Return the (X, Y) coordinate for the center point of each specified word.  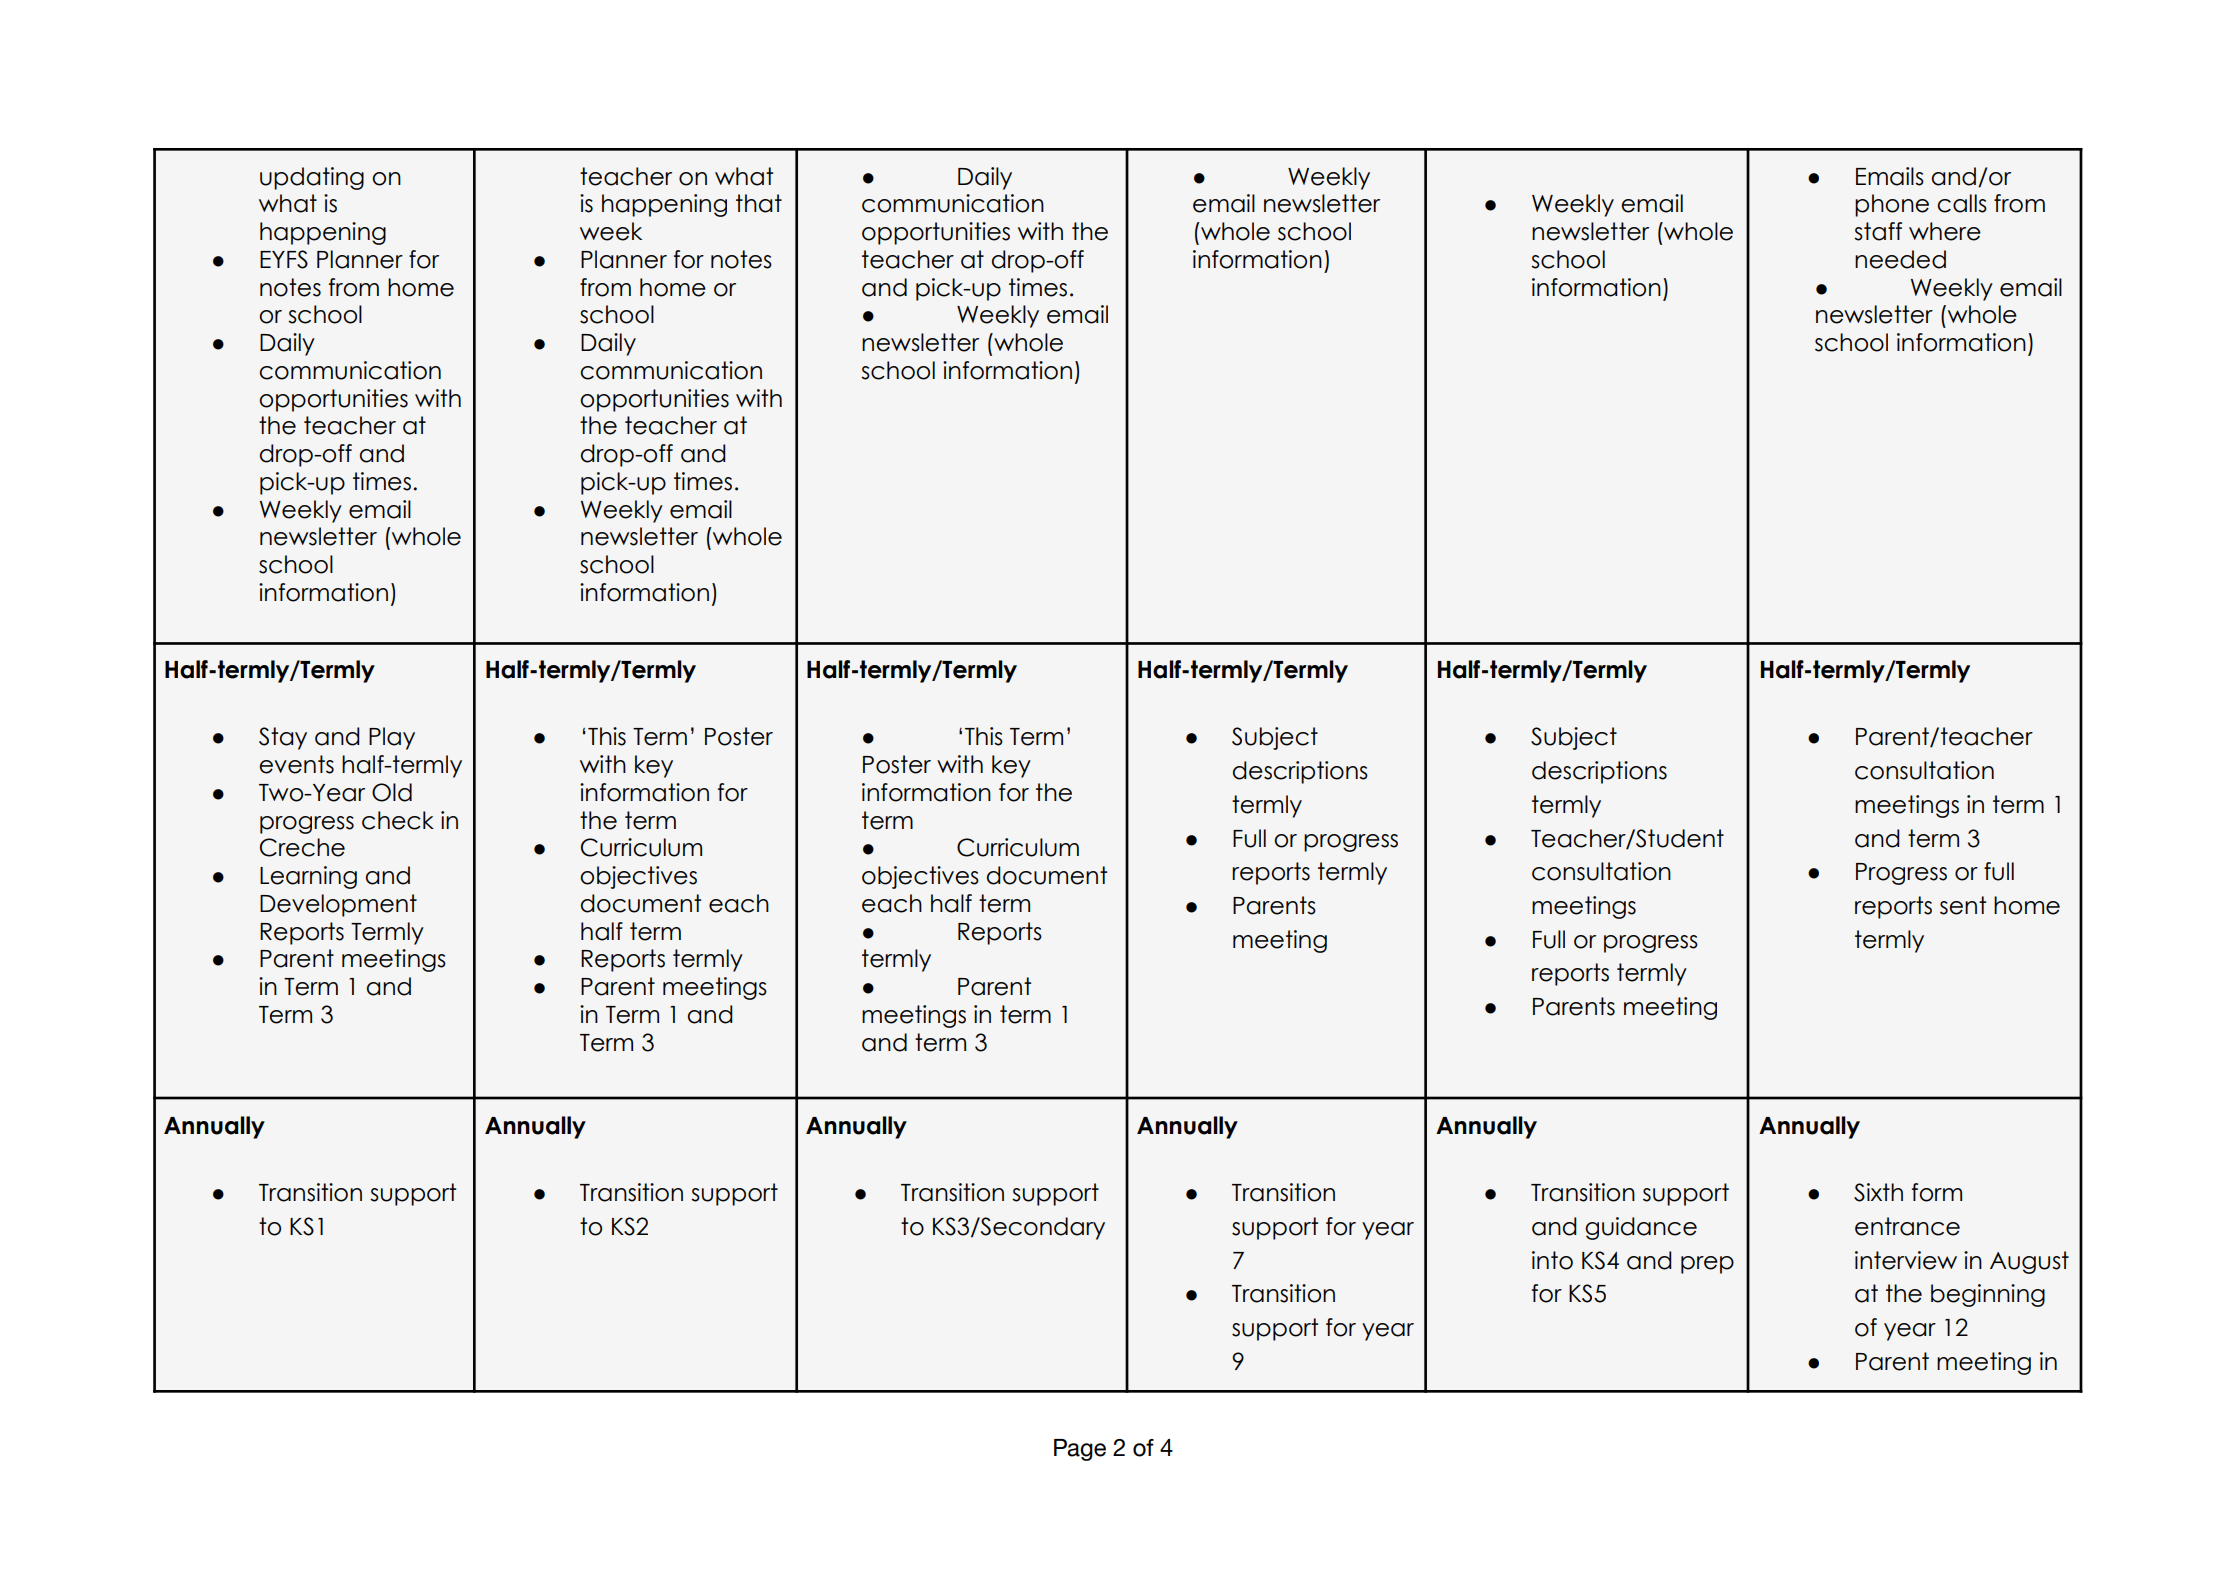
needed (1900, 259)
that (759, 203)
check (398, 820)
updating (312, 178)
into (1552, 1260)
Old (392, 792)
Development (338, 905)
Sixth (1878, 1192)
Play (392, 738)
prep (1707, 1265)
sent (1963, 905)
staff (1878, 231)
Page (1080, 1450)
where (1945, 231)
